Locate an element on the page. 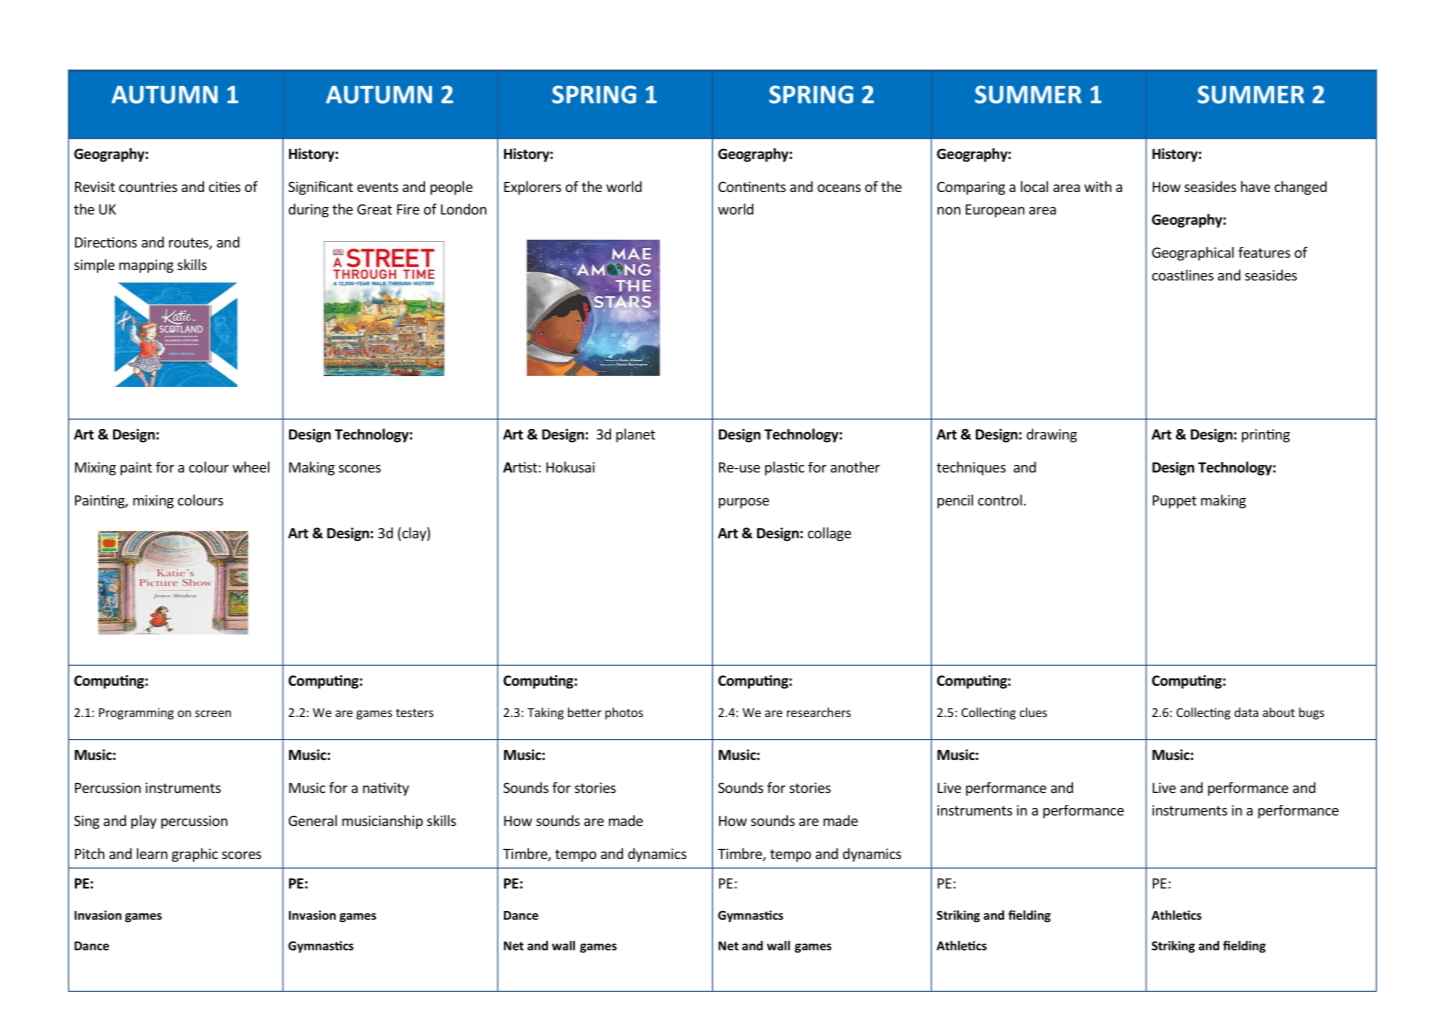 This image has width=1452, height=1027. wheel is located at coordinates (251, 467).
